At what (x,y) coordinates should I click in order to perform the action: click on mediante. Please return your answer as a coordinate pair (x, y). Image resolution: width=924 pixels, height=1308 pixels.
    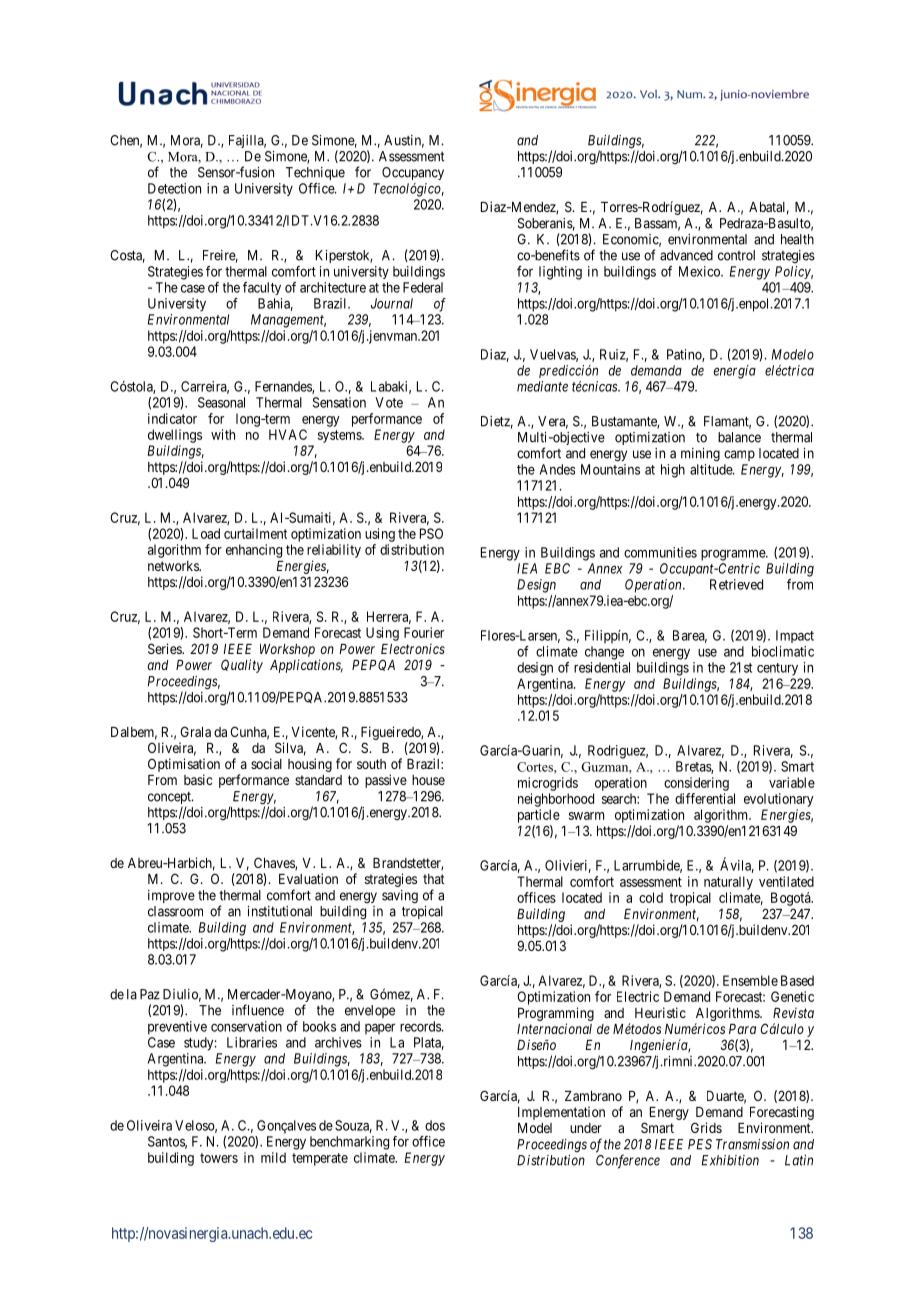
    Looking at the image, I should click on (542, 386).
